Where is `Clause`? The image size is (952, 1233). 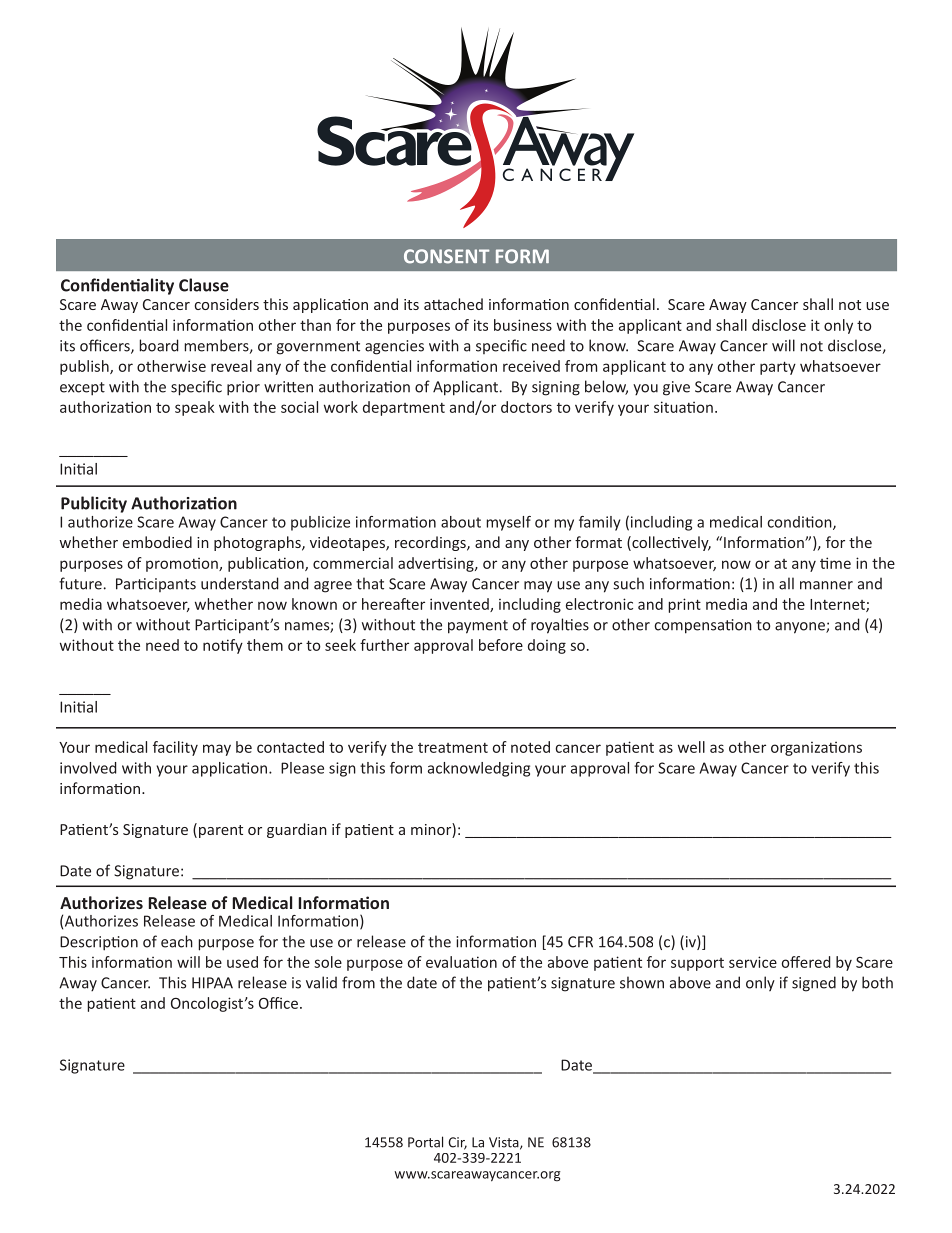
Clause is located at coordinates (204, 285).
